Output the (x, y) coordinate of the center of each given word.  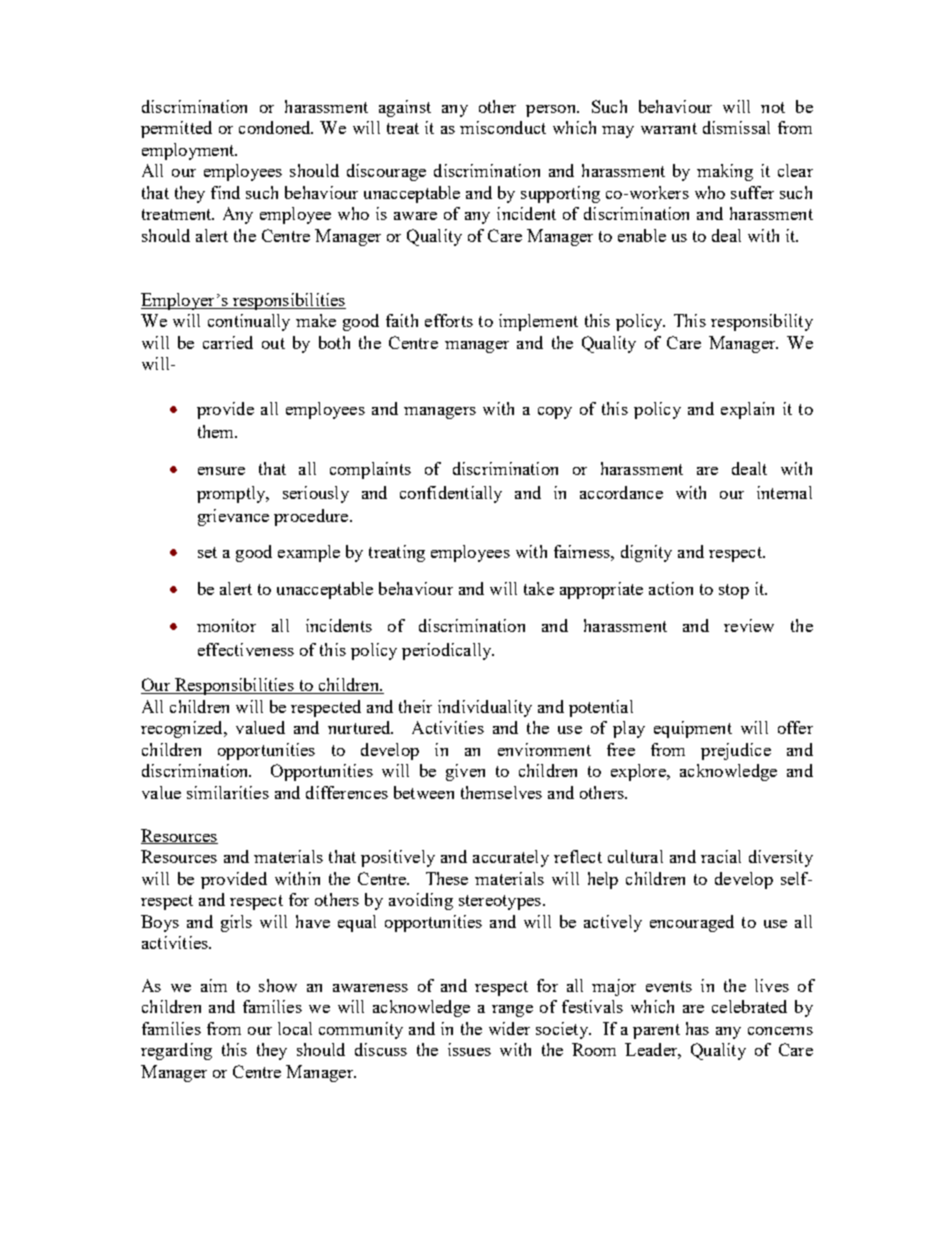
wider (509, 1028)
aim (214, 985)
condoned (276, 127)
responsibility (762, 322)
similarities (228, 792)
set (207, 552)
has (697, 1028)
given (465, 772)
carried (228, 342)
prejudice (736, 751)
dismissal (736, 127)
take (539, 588)
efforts (449, 320)
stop (734, 591)
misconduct (503, 127)
